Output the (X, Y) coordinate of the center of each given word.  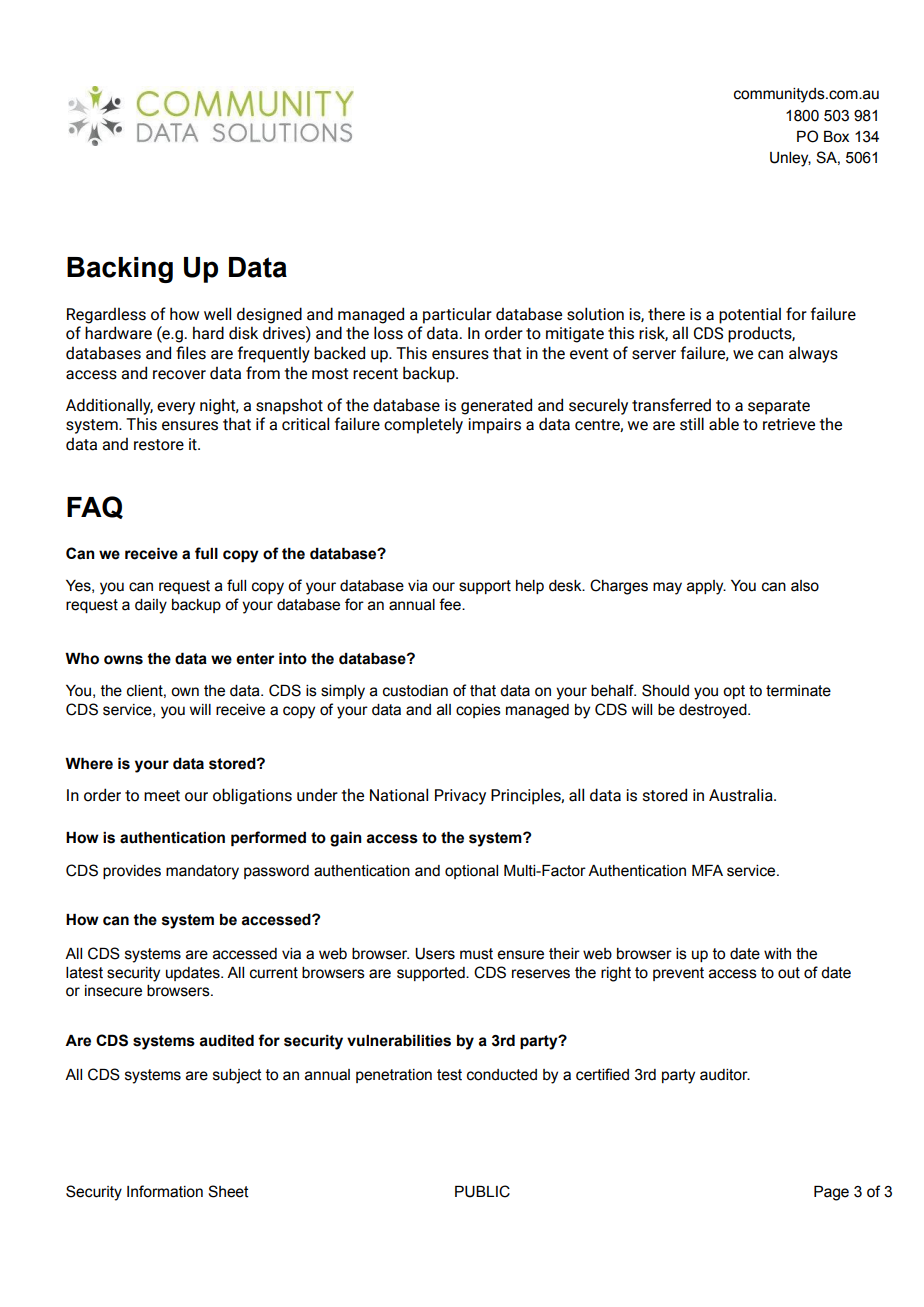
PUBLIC (482, 1191)
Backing (120, 270)
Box (836, 137)
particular (457, 315)
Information (165, 1191)
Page (831, 1193)
